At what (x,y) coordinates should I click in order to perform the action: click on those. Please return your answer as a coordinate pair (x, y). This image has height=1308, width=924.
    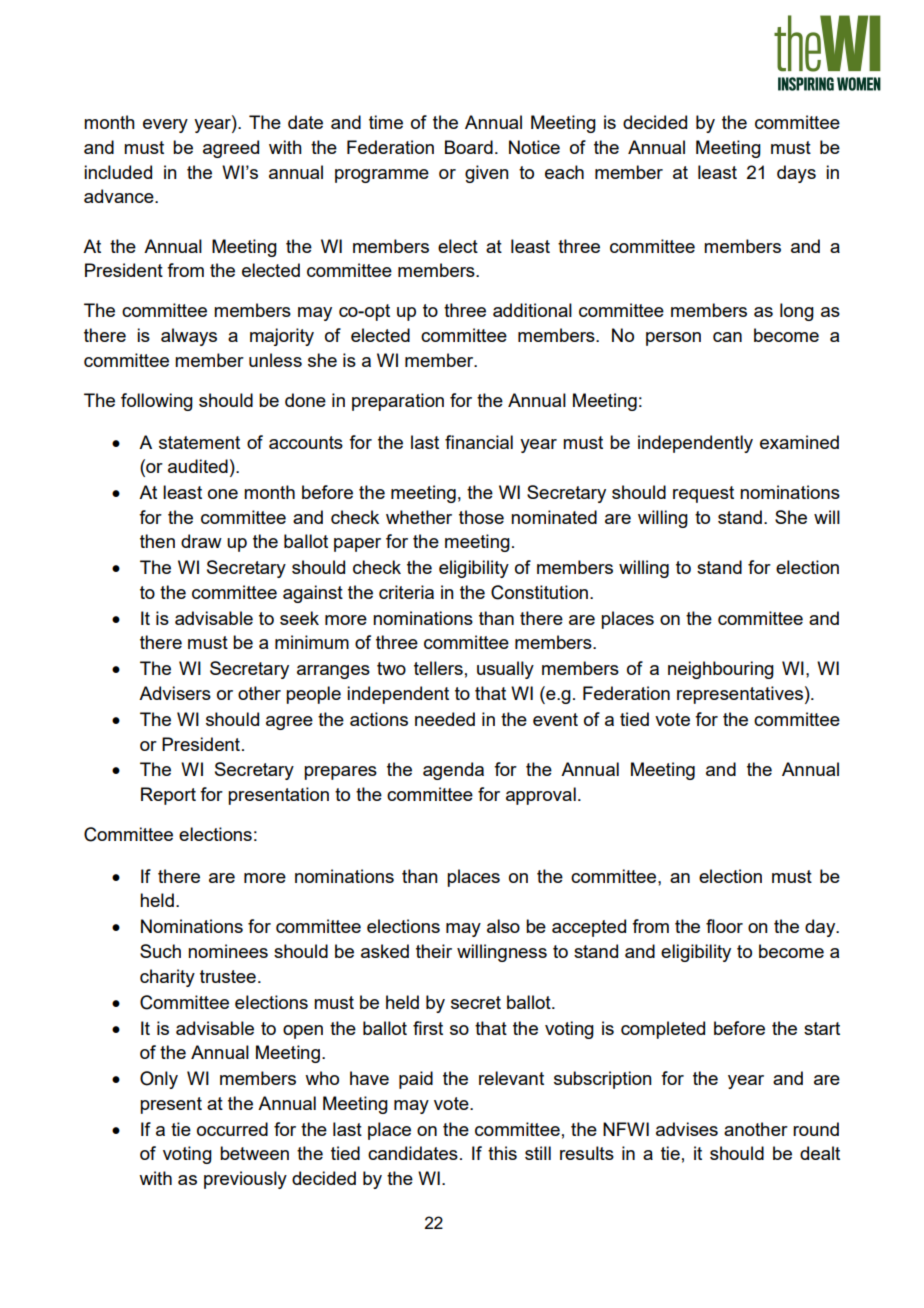
    Looking at the image, I should click on (481, 517).
